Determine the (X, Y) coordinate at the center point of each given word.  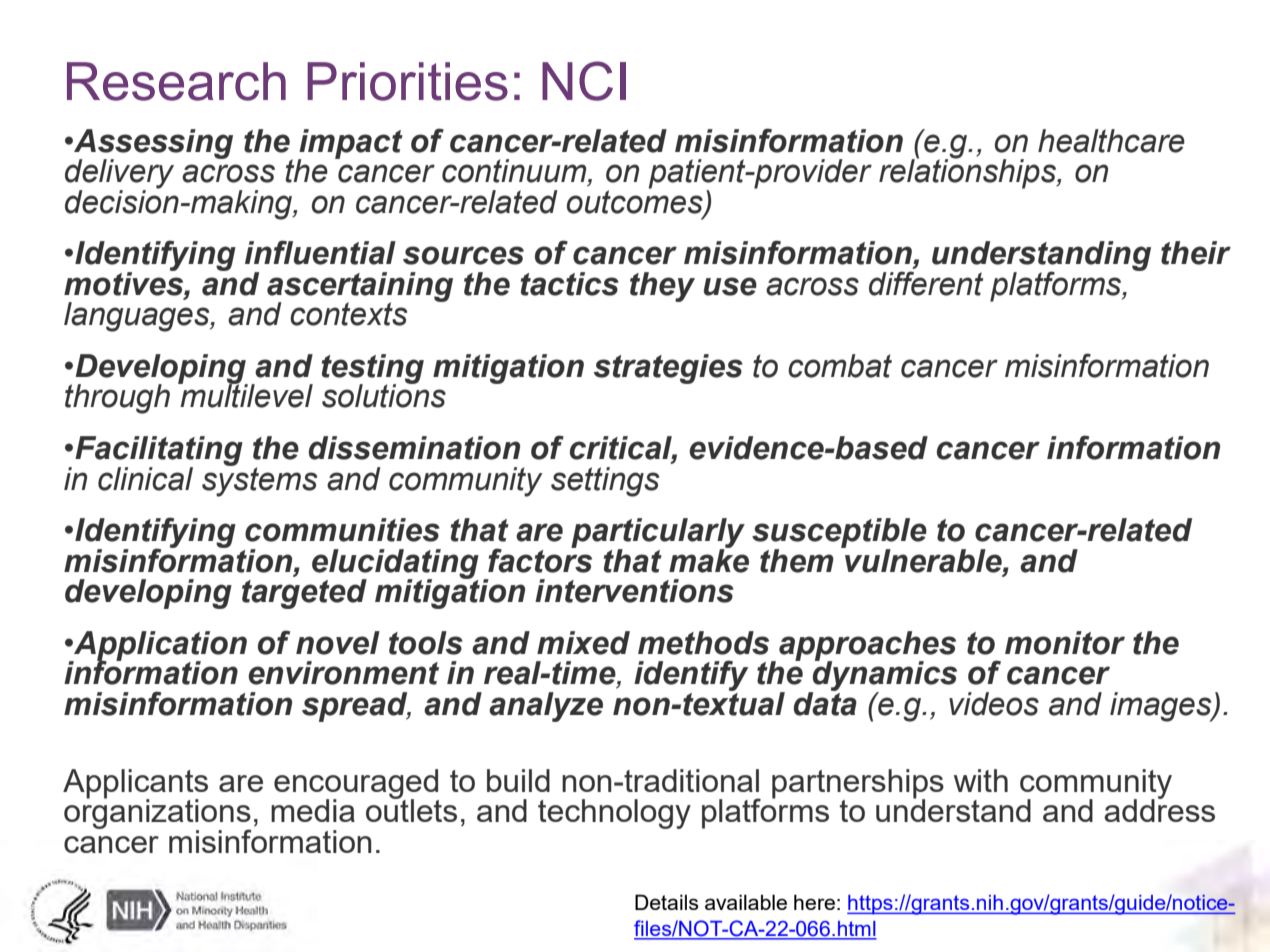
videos (994, 704)
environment (343, 673)
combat (840, 366)
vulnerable (923, 559)
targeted (304, 594)
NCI (584, 81)
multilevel (245, 395)
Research (176, 81)
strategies (668, 369)
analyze (546, 707)
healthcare (1111, 141)
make (709, 559)
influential (320, 252)
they (662, 287)
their (1196, 253)
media (313, 810)
